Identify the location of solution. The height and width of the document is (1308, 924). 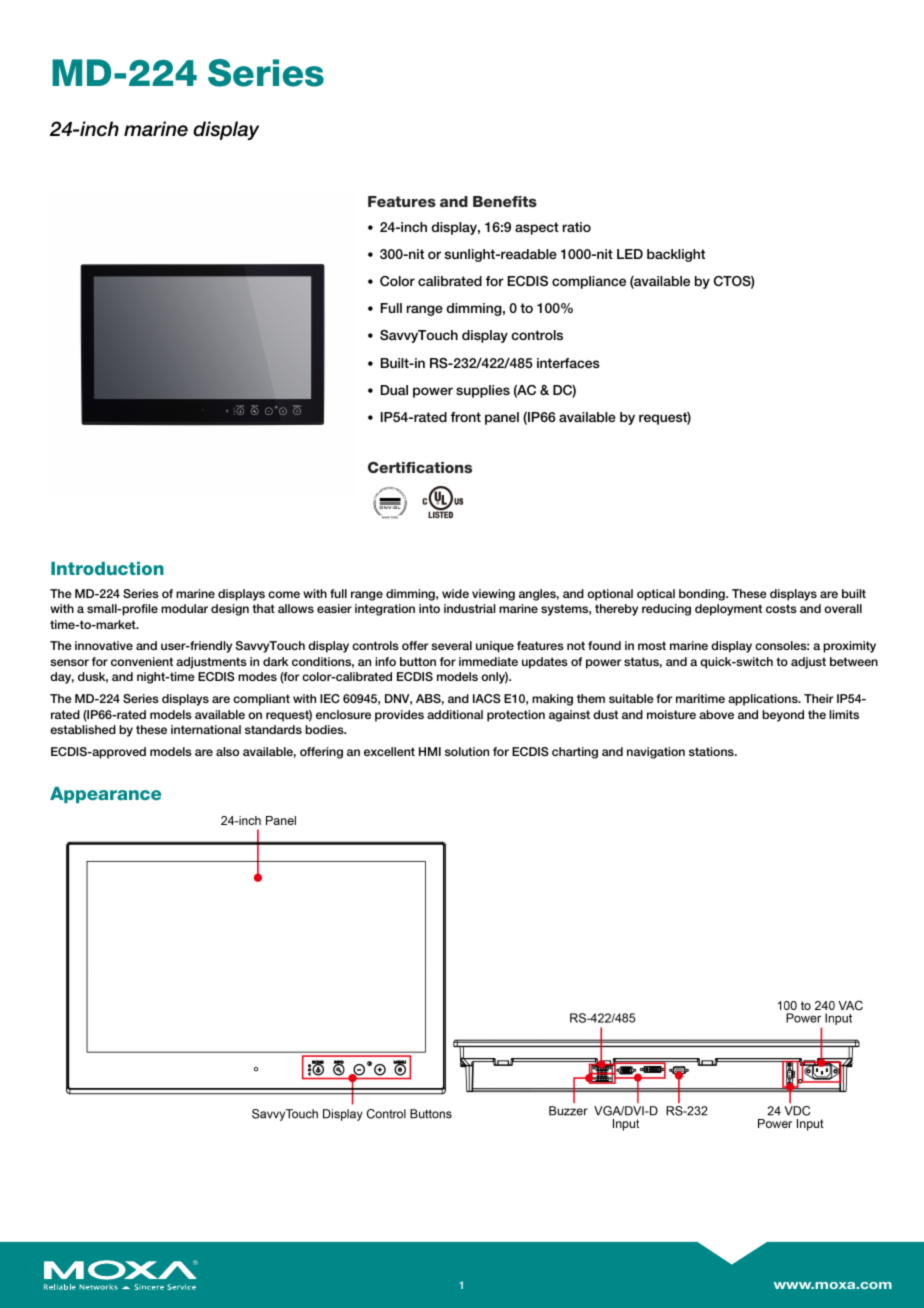
(467, 751).
